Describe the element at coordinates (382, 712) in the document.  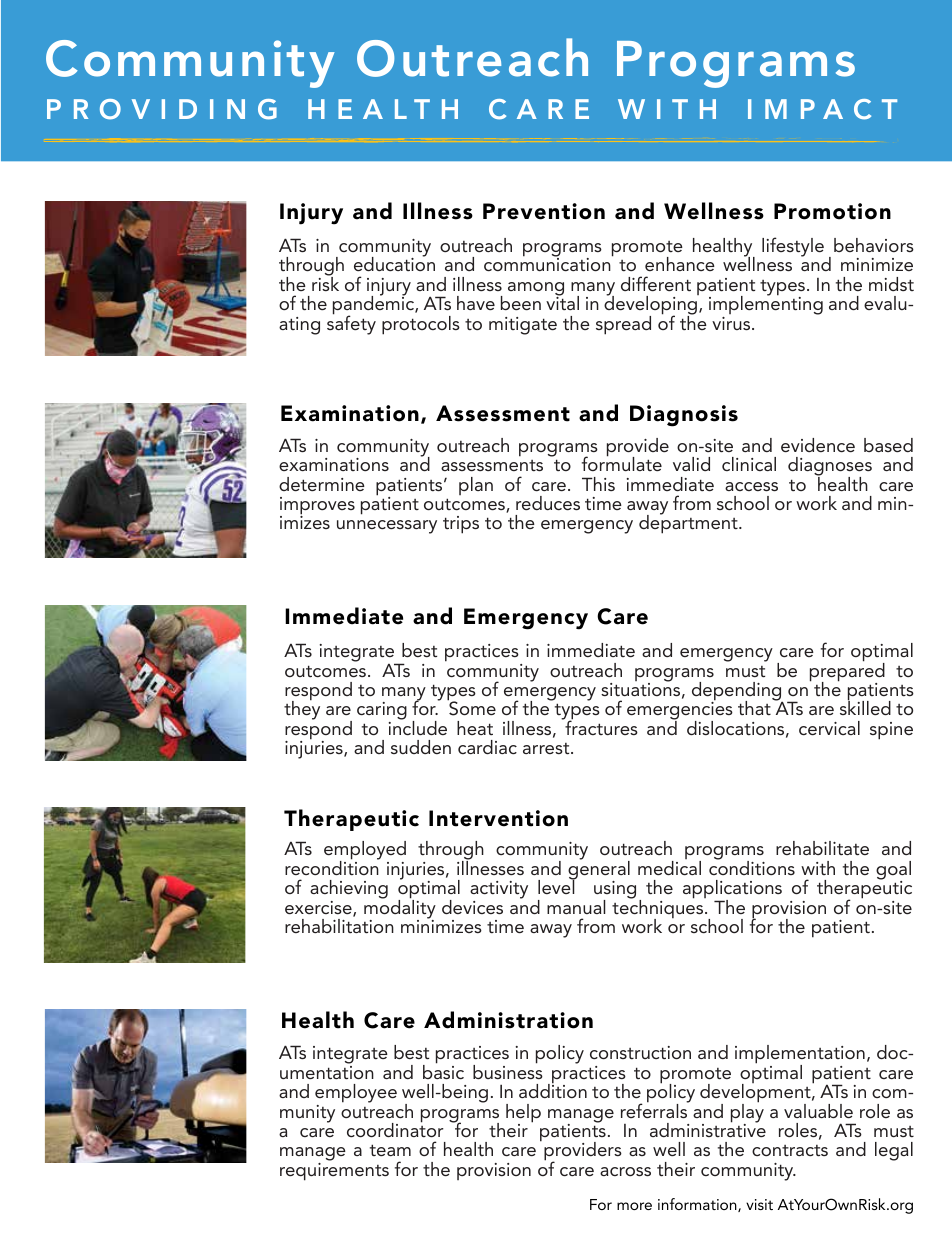
I see `caring` at that location.
